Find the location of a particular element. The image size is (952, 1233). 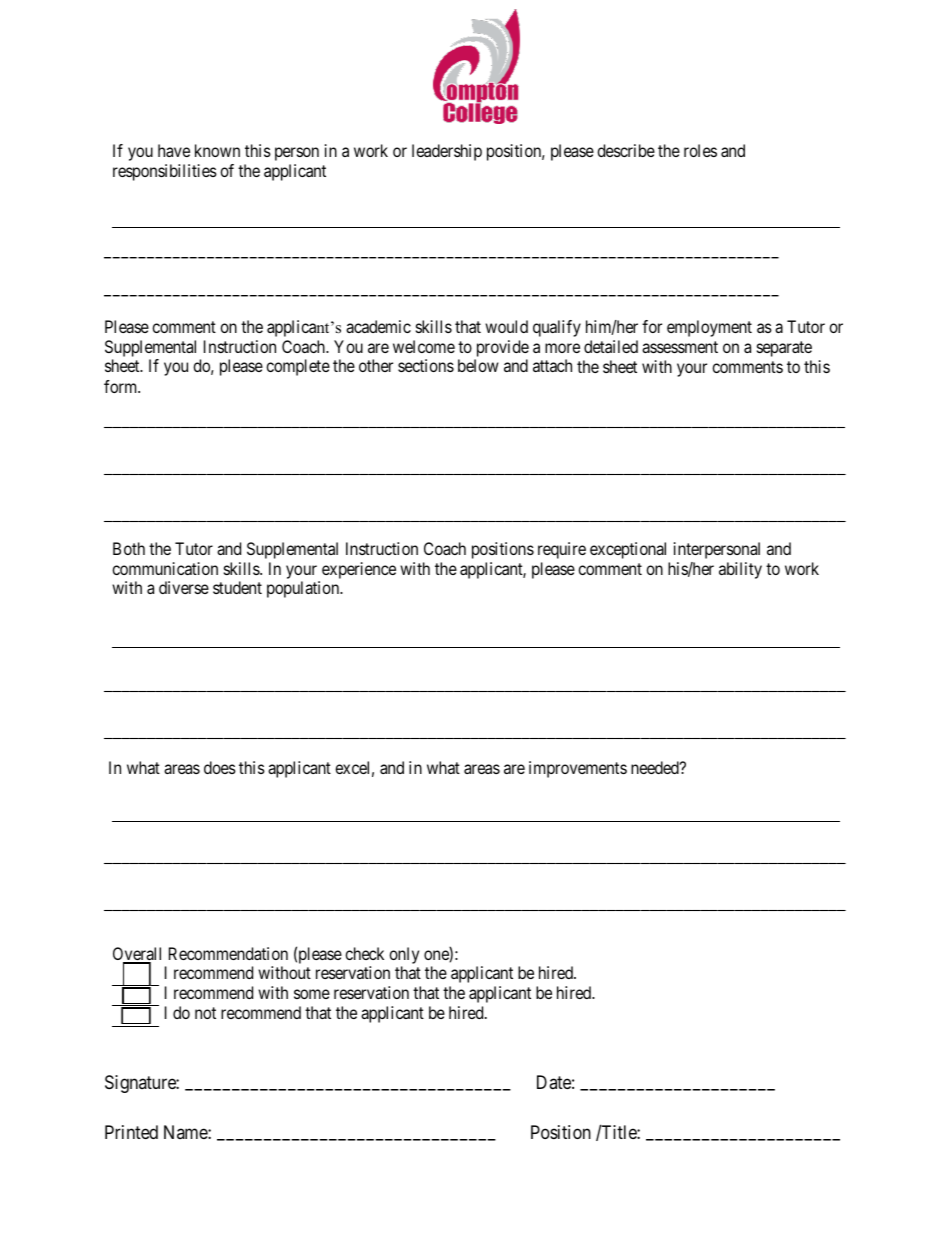

improvements is located at coordinates (578, 769).
